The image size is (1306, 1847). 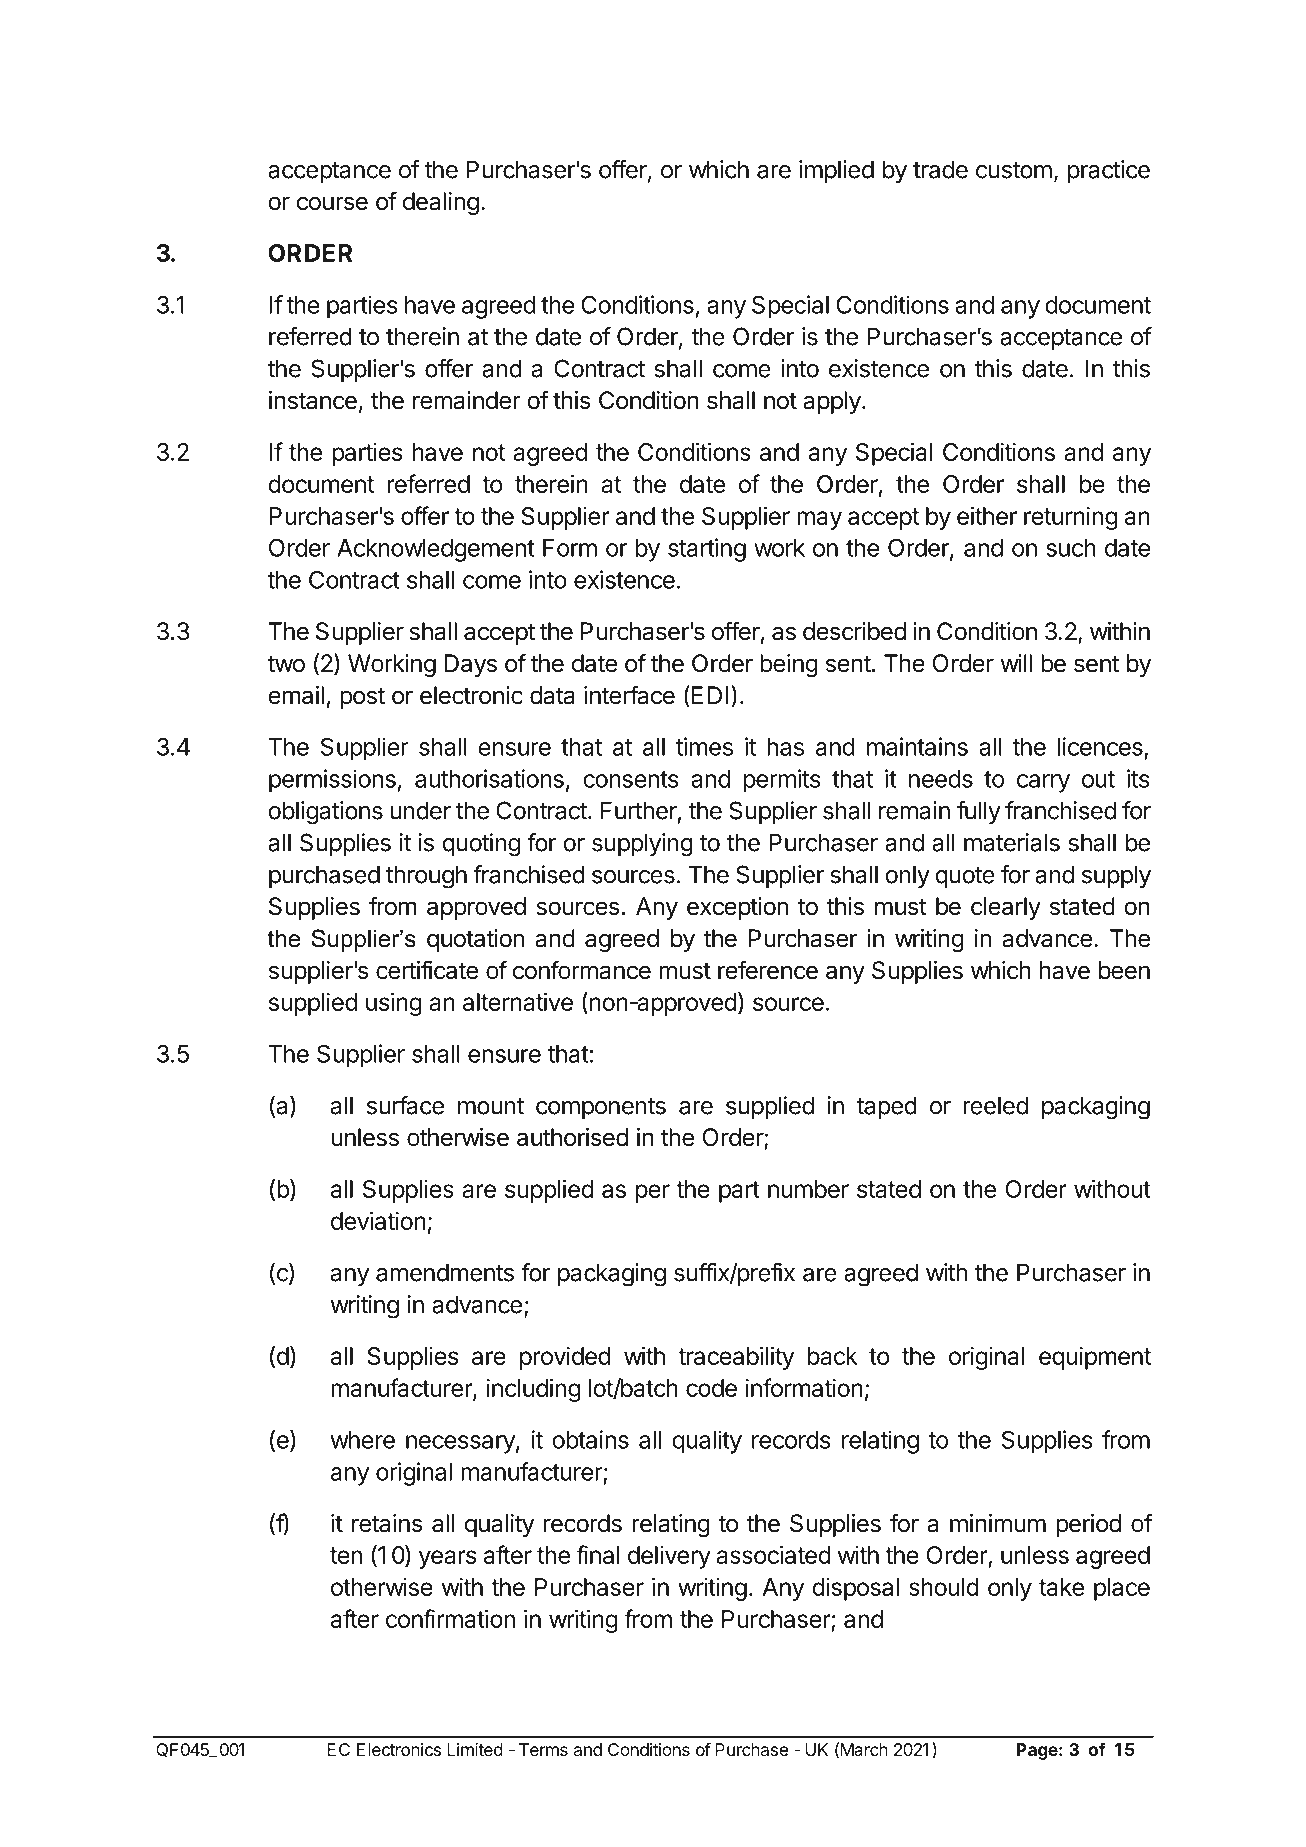 What do you see at coordinates (405, 1105) in the image?
I see `surface` at bounding box center [405, 1105].
